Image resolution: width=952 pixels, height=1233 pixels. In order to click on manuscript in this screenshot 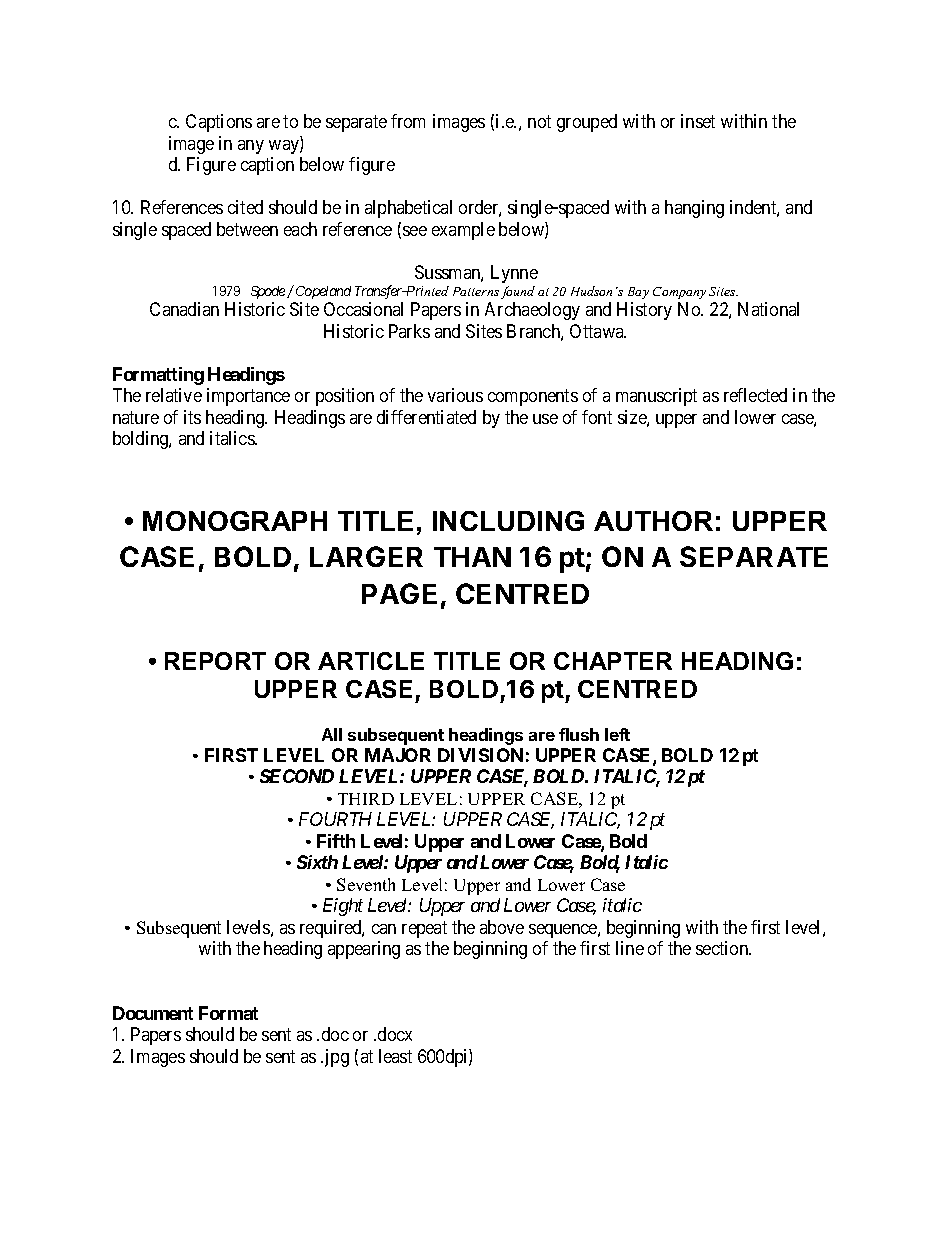, I will do `click(656, 397)`.
